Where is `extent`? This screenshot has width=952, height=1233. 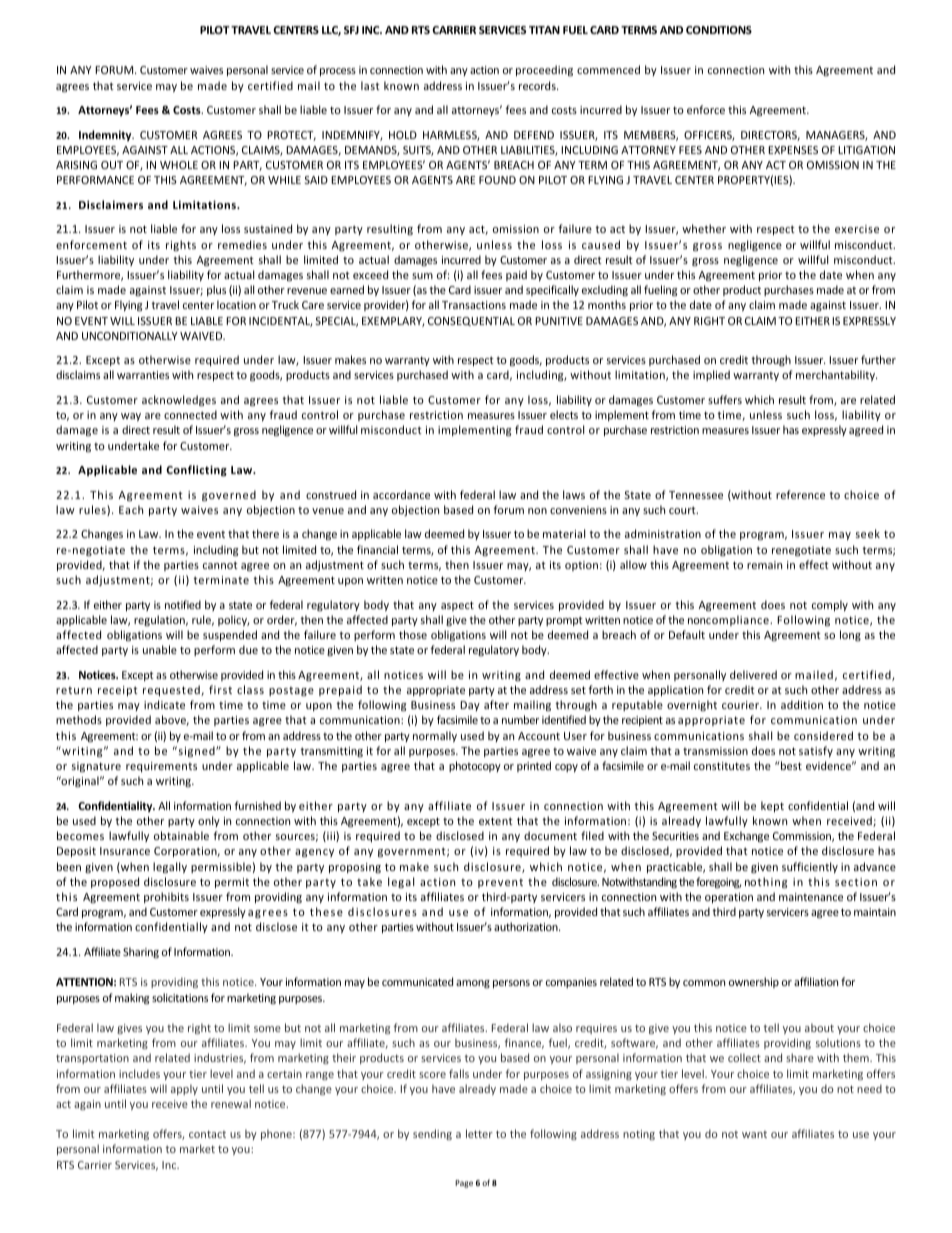
extent is located at coordinates (496, 821).
